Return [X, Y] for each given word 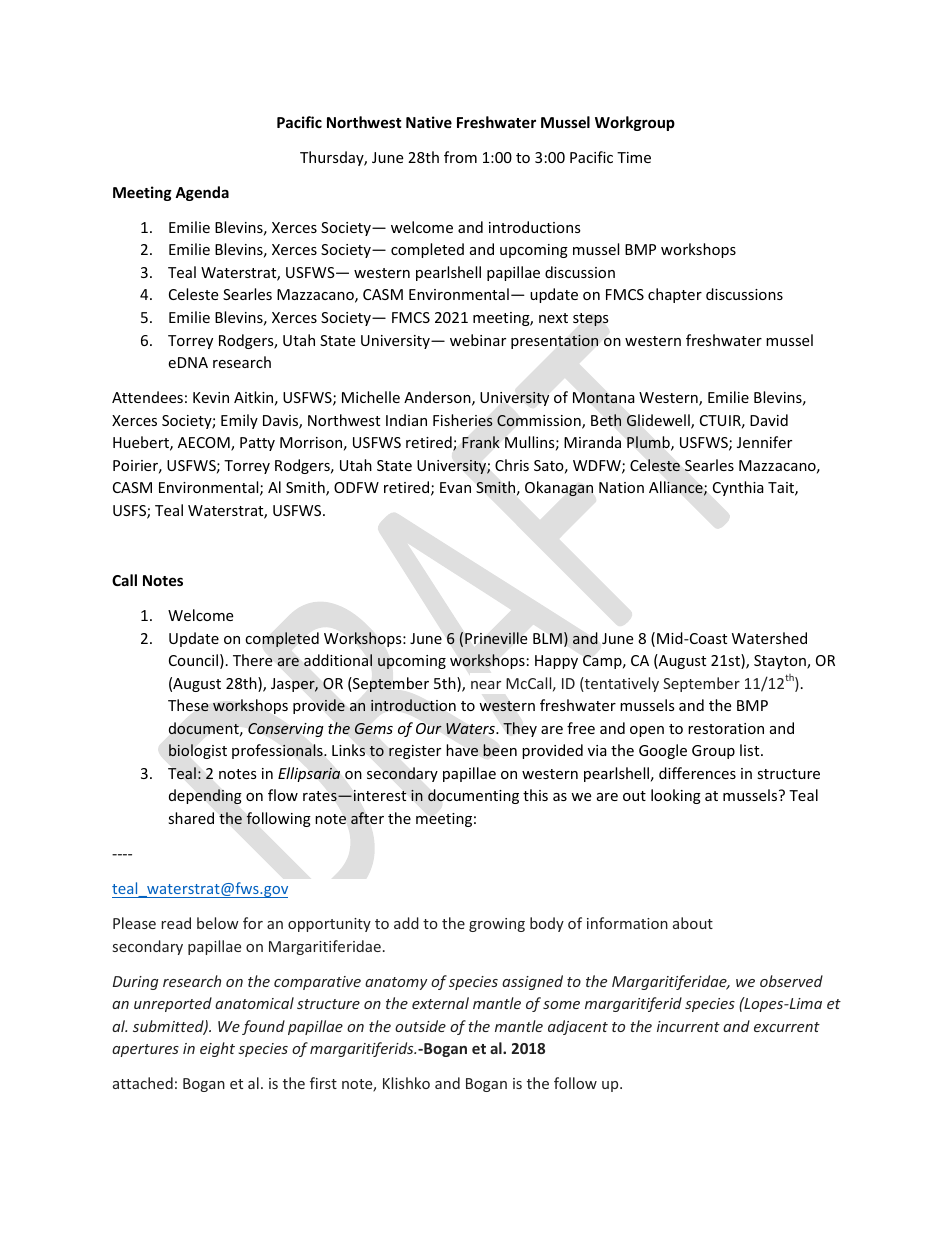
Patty [257, 444]
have [462, 750]
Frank [480, 442]
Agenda [202, 193]
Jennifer [764, 442]
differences [697, 773]
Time [634, 157]
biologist [198, 751]
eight [217, 1049]
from [460, 157]
